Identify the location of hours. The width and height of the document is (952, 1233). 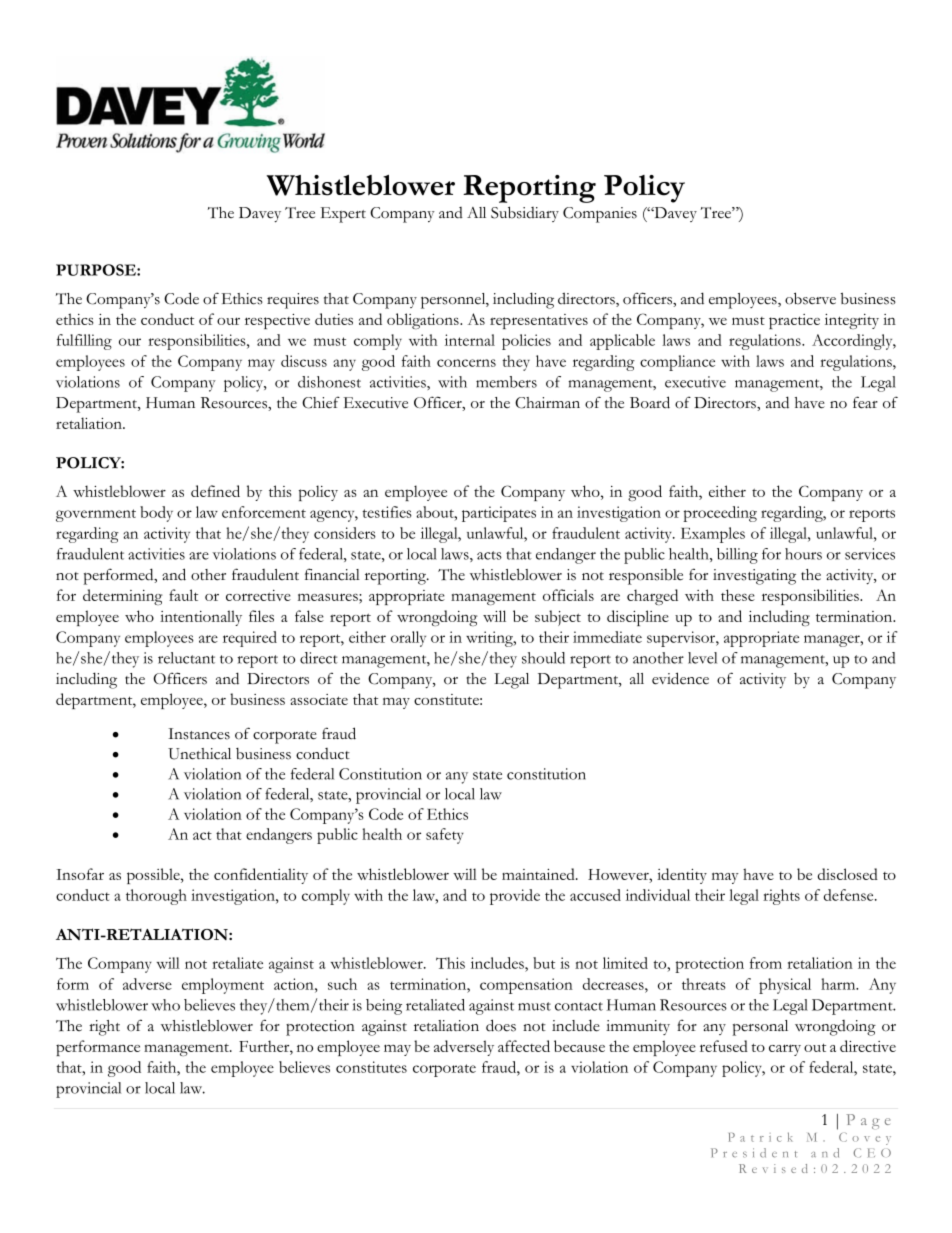
(803, 554).
